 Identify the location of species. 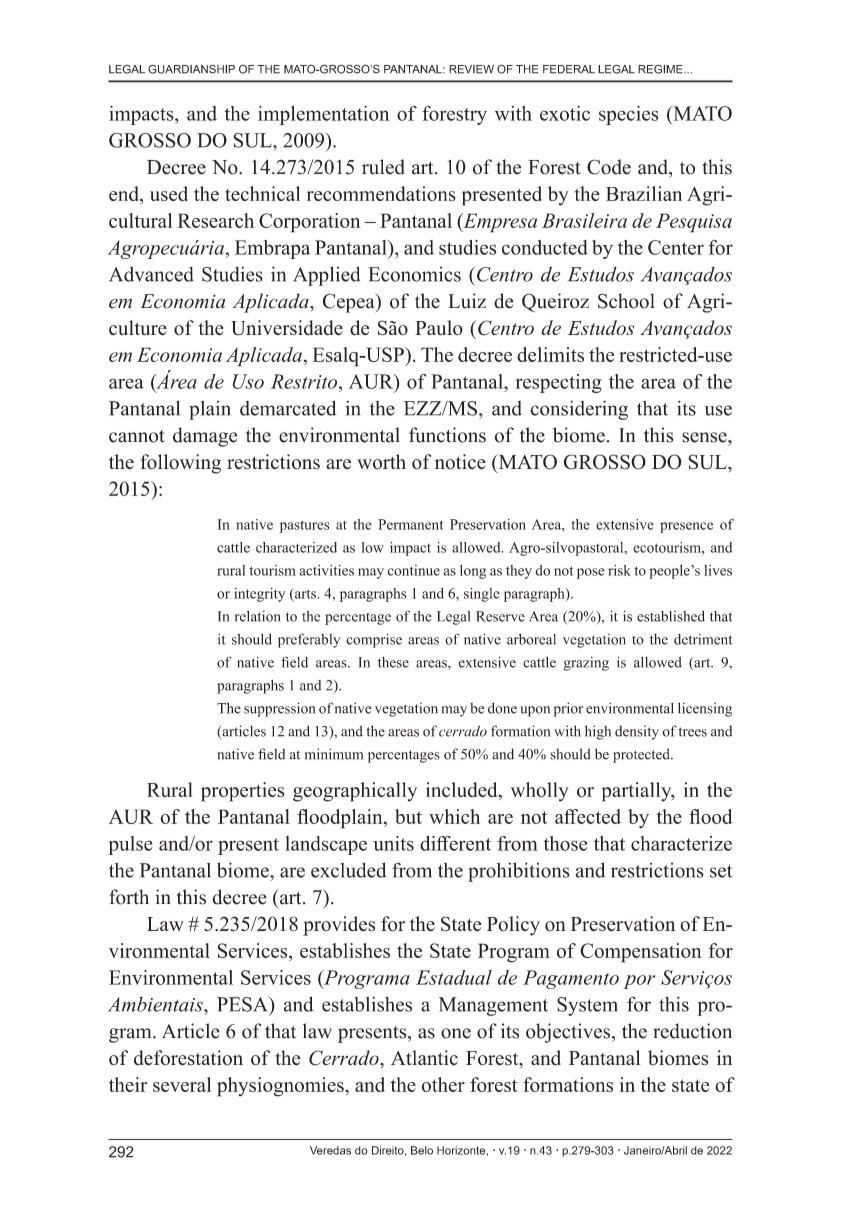
(628, 115).
